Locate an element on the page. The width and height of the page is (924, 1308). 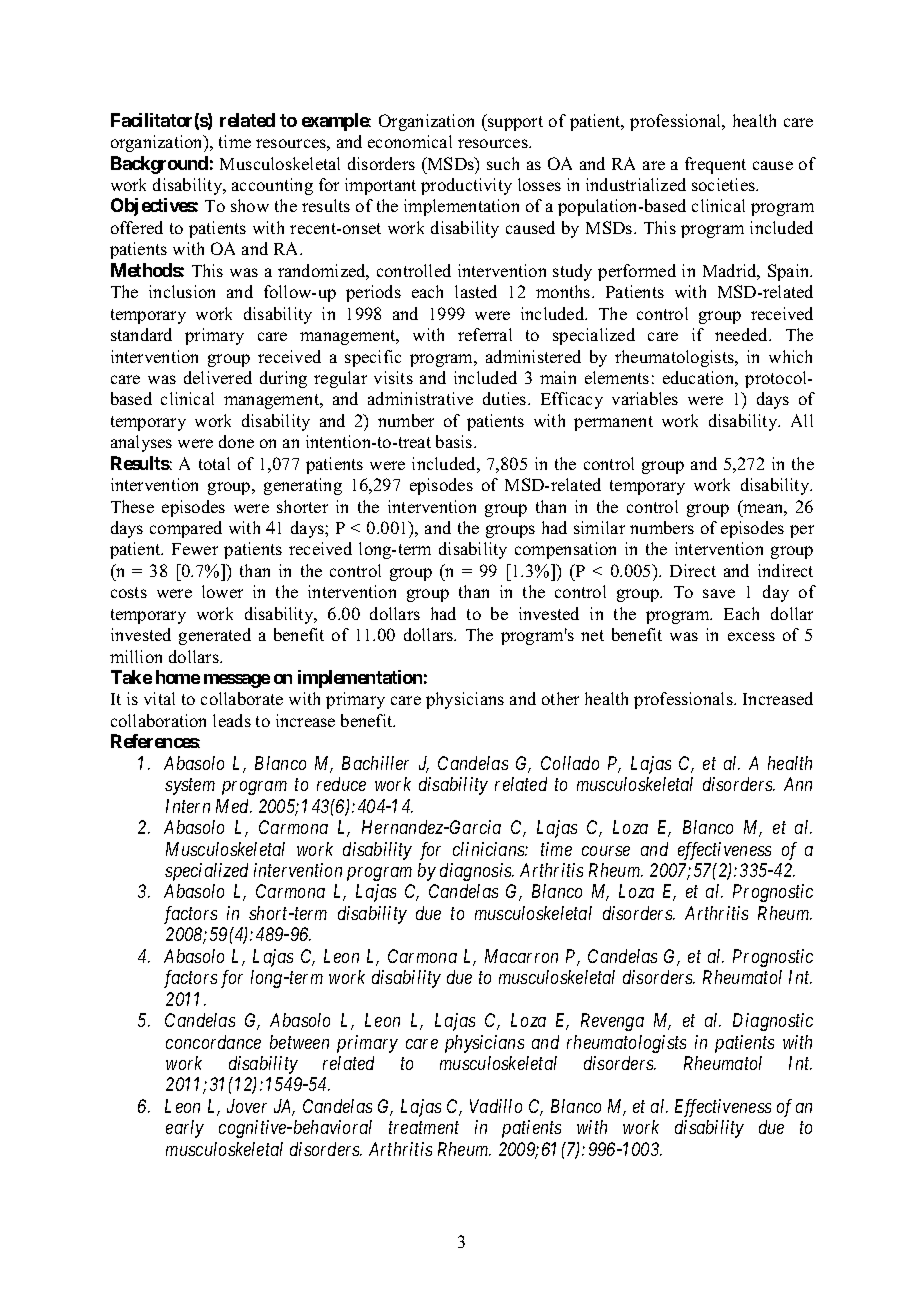
between is located at coordinates (299, 1042).
